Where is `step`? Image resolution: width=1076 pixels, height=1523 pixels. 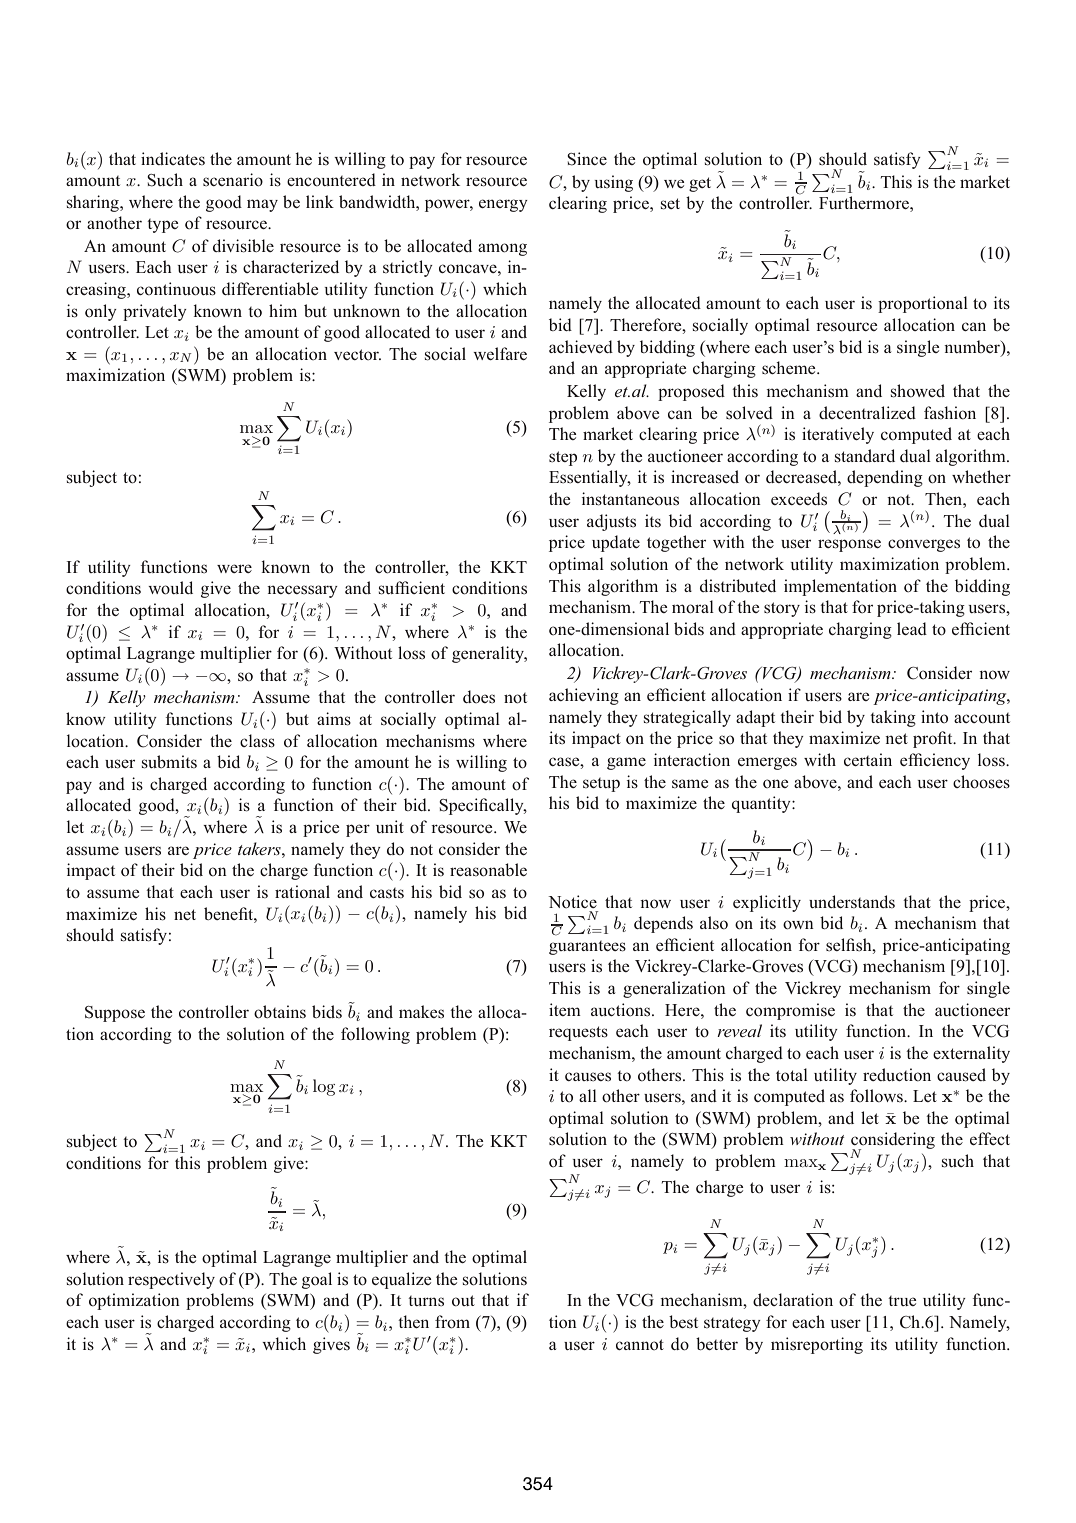
step is located at coordinates (563, 458).
